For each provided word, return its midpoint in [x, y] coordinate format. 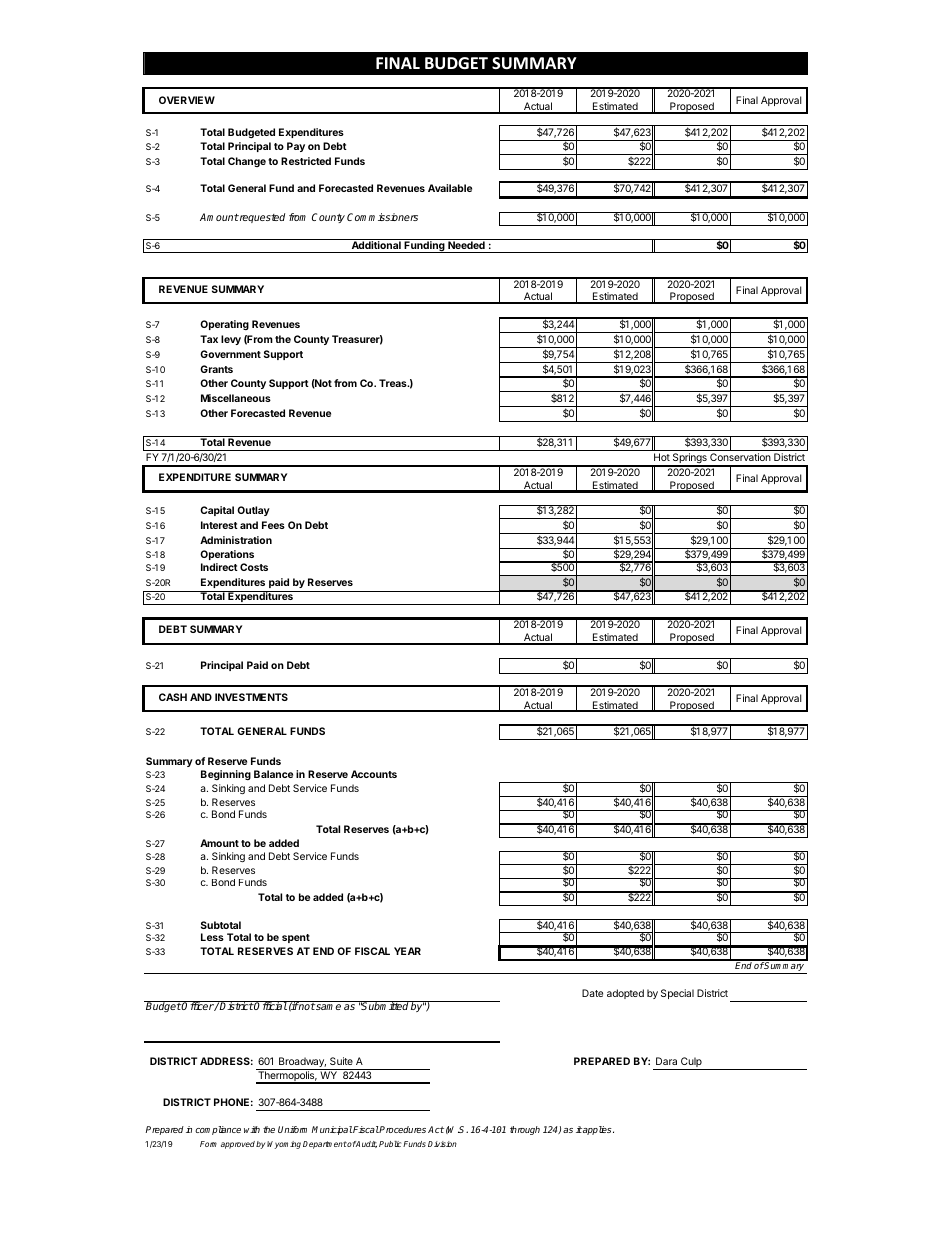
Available [450, 188]
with [252, 1129]
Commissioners [382, 217]
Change [247, 162]
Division [442, 1144]
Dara [666, 1061]
